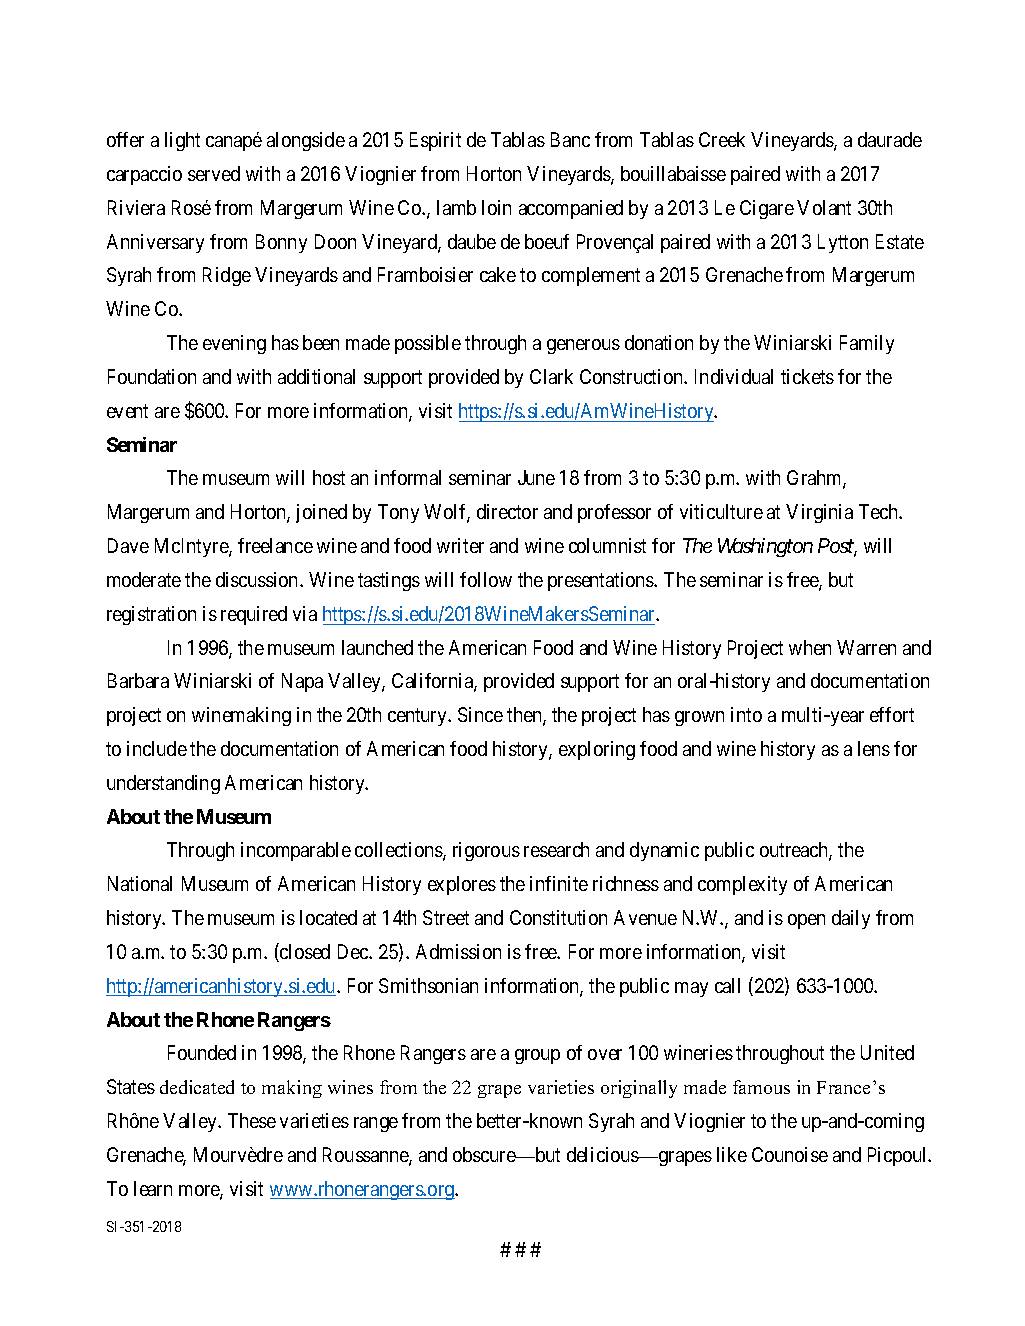  Describe the element at coordinates (496, 207) in the page. I see `loin` at that location.
